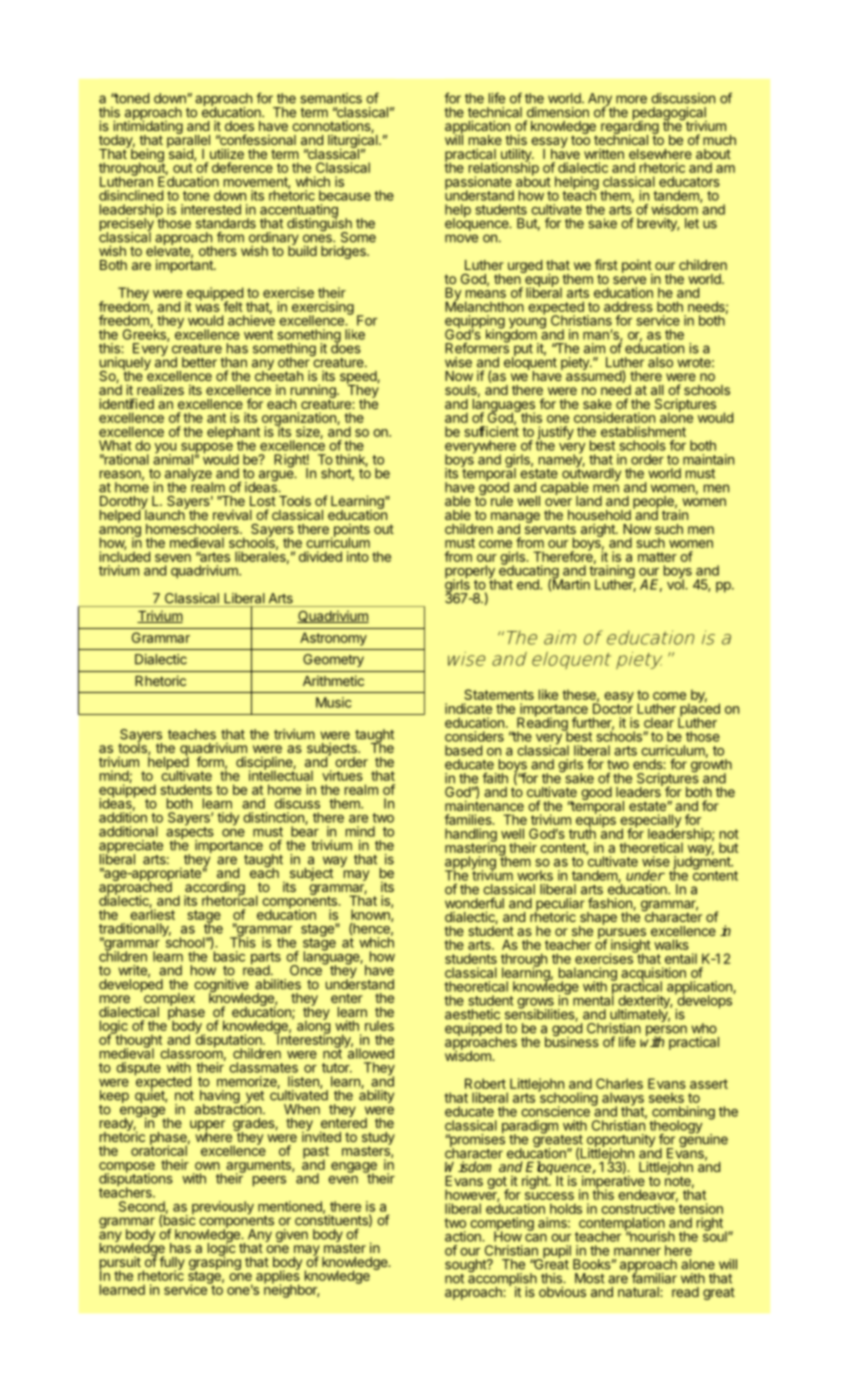 This screenshot has width=849, height=1400. Describe the element at coordinates (704, 1028) in the screenshot. I see `who` at that location.
